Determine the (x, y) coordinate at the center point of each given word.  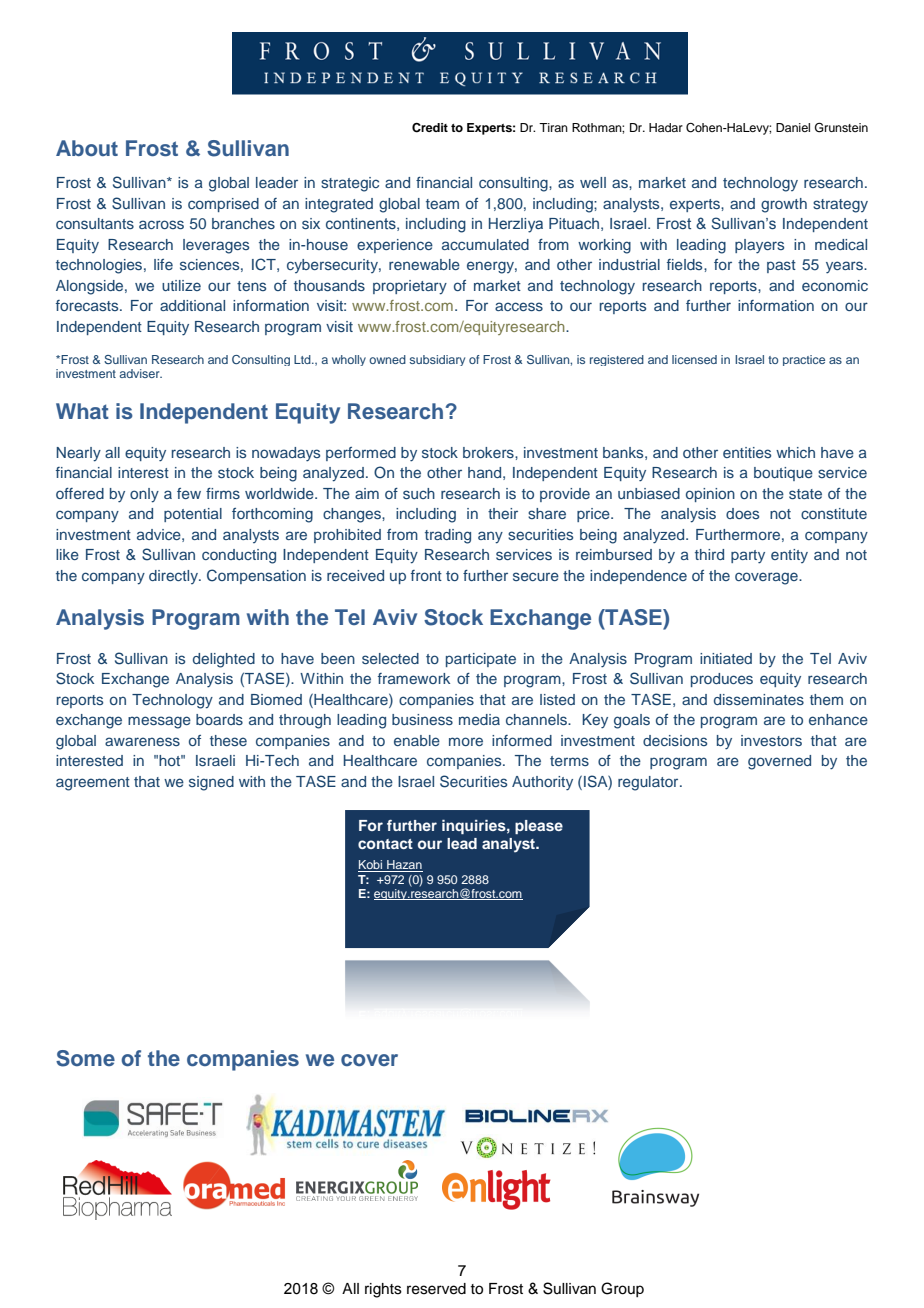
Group (622, 1289)
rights (383, 1290)
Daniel (793, 127)
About (87, 148)
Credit (430, 128)
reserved (436, 1289)
